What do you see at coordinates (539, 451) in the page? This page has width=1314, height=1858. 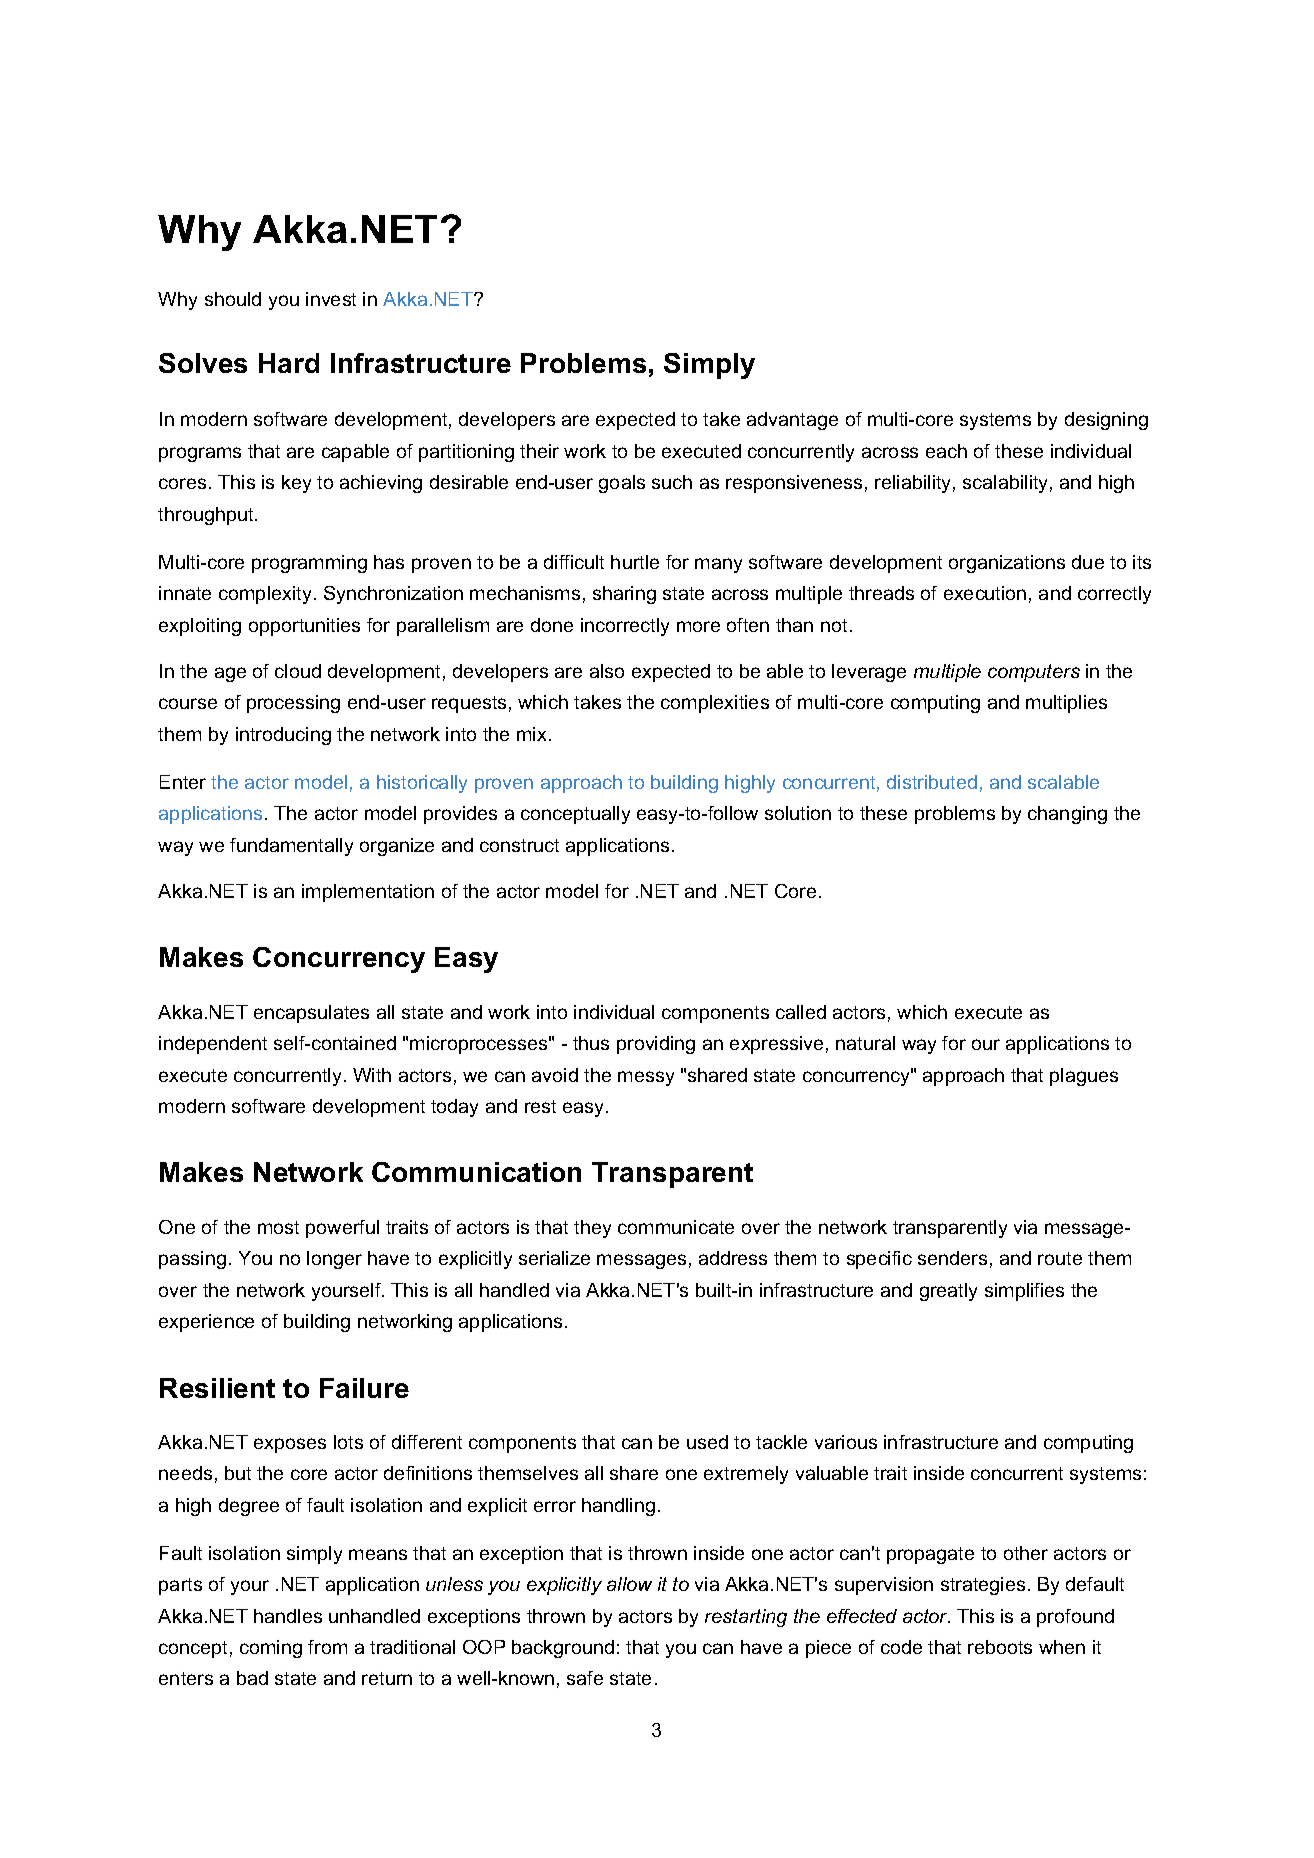 I see `their` at bounding box center [539, 451].
